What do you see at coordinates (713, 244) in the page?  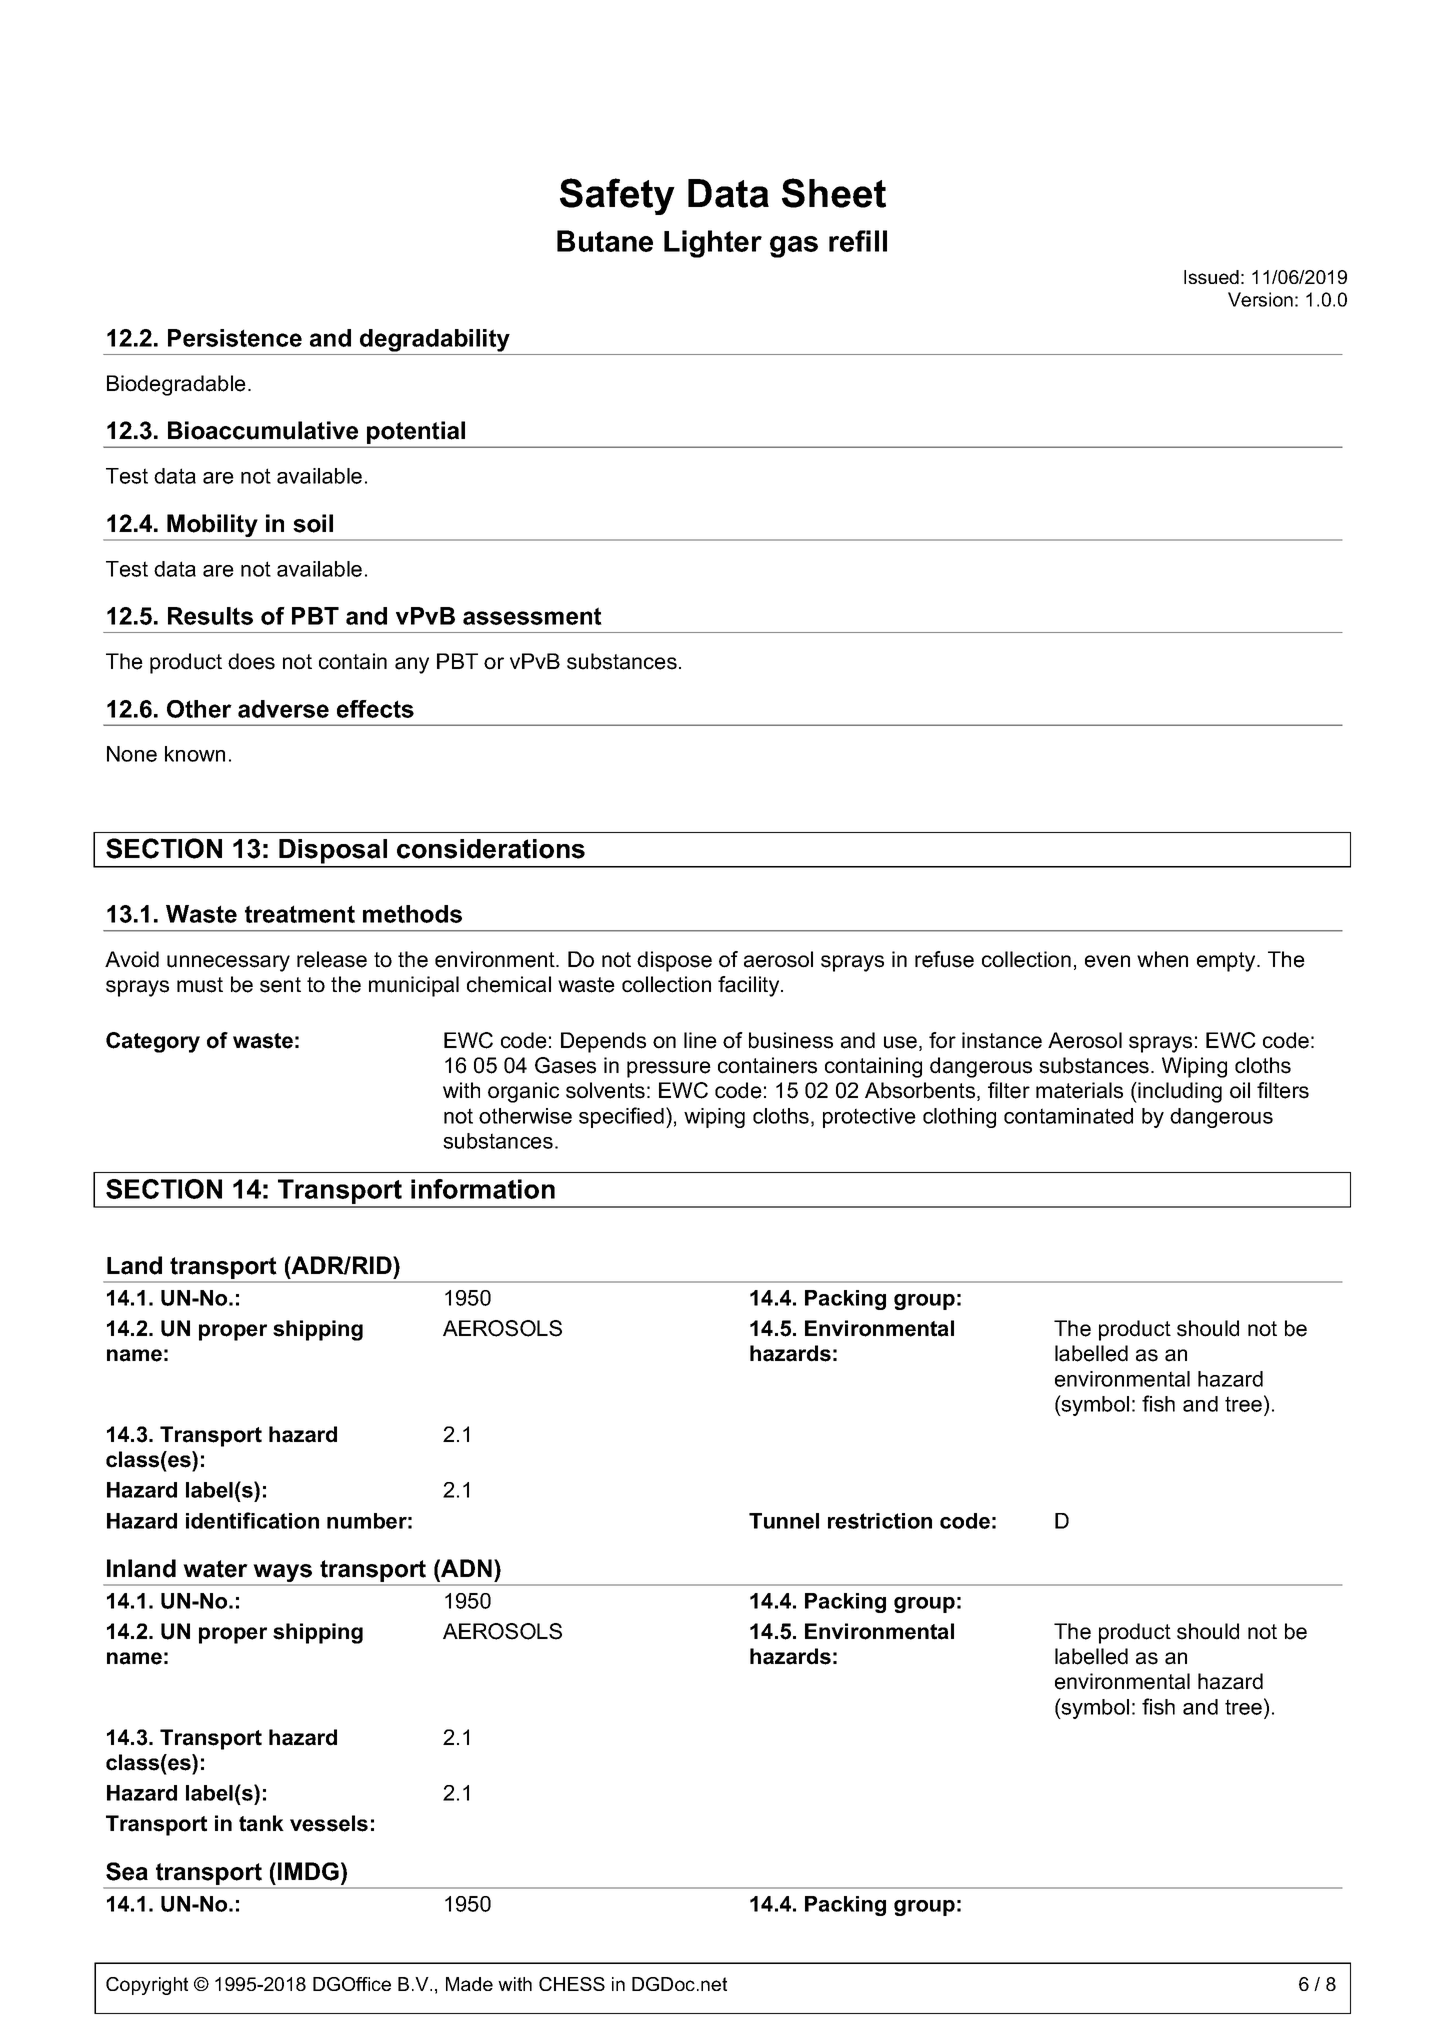 I see `Lighter` at bounding box center [713, 244].
